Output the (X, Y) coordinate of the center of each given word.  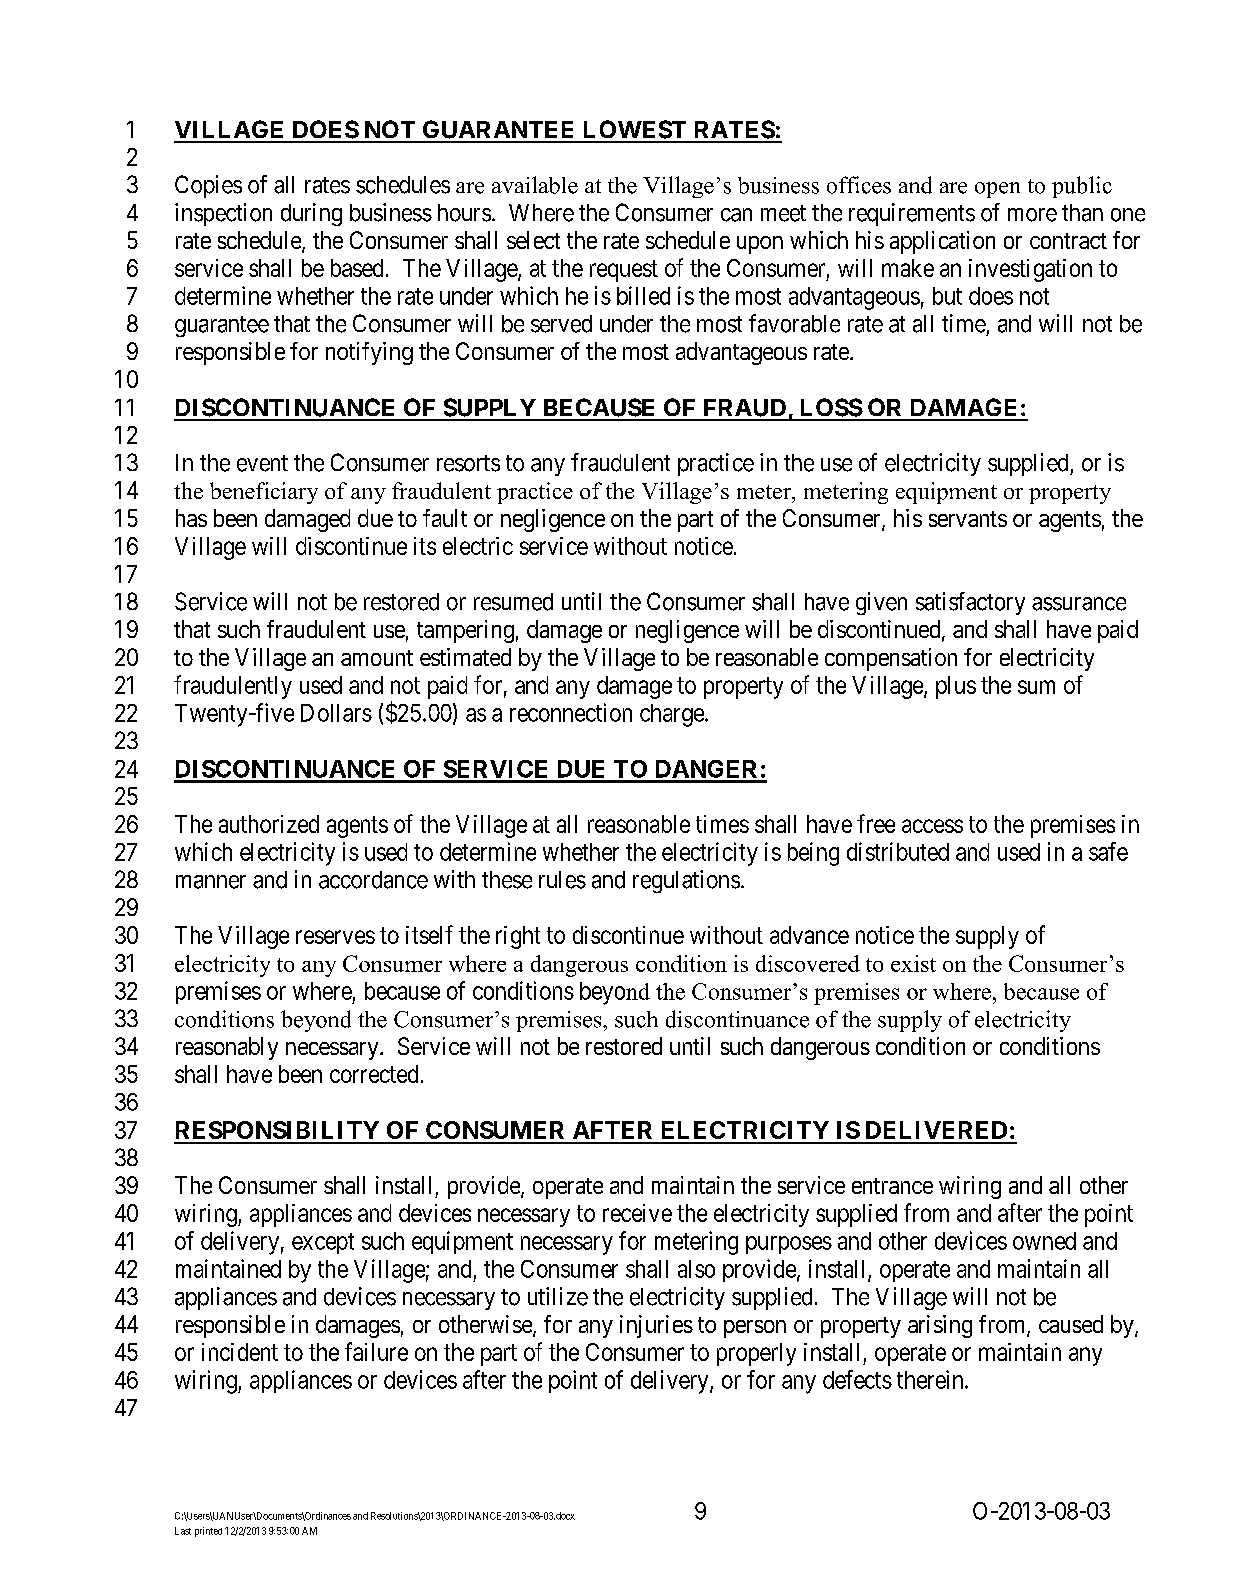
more (1032, 215)
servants (968, 519)
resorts (468, 463)
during (311, 214)
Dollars (336, 713)
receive (637, 1213)
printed (208, 1532)
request (624, 271)
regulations (686, 881)
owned (1044, 1241)
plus (956, 687)
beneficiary (264, 493)
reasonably (227, 1048)
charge (673, 715)
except (323, 1243)
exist (913, 963)
